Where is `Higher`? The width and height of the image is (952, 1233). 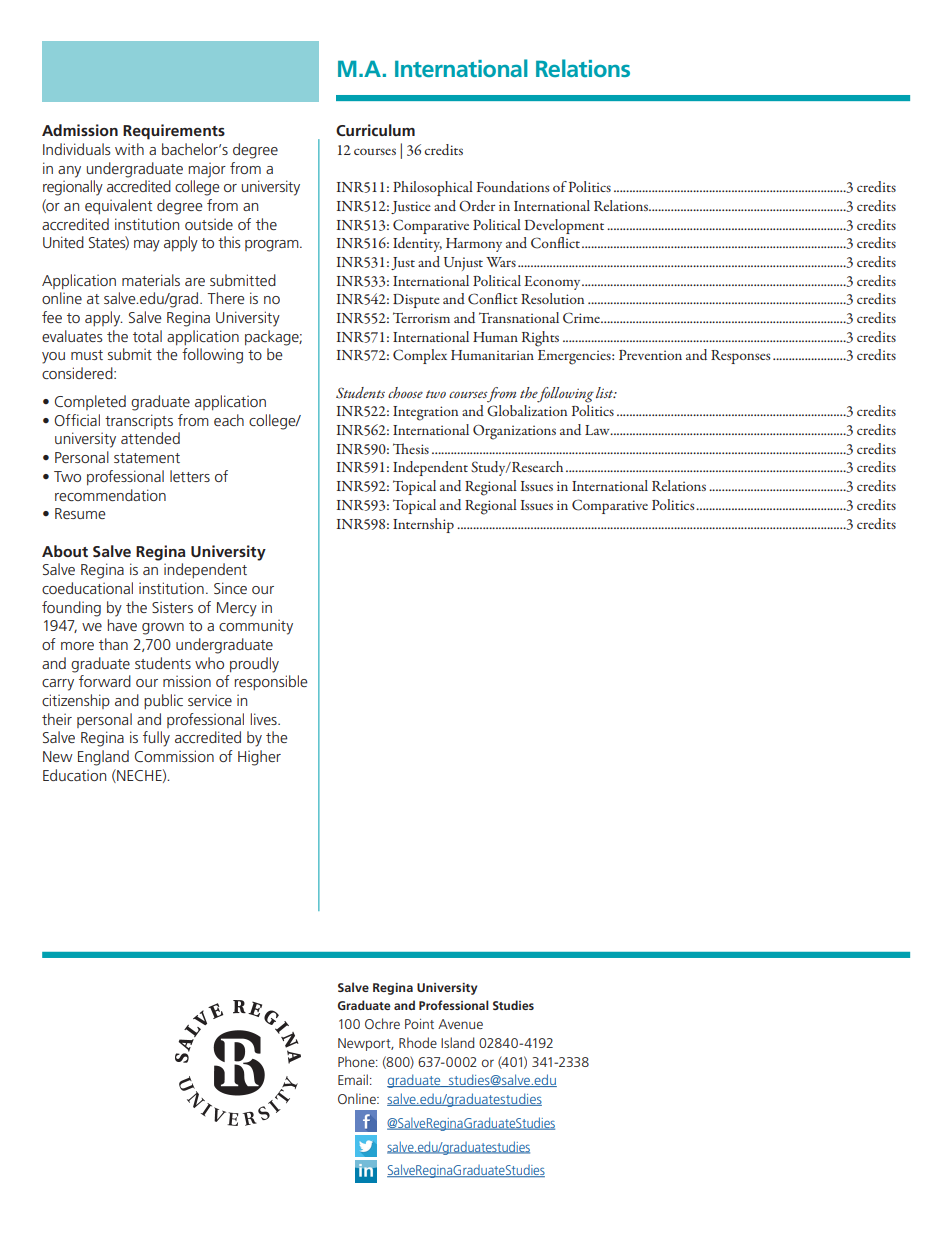 Higher is located at coordinates (259, 758).
